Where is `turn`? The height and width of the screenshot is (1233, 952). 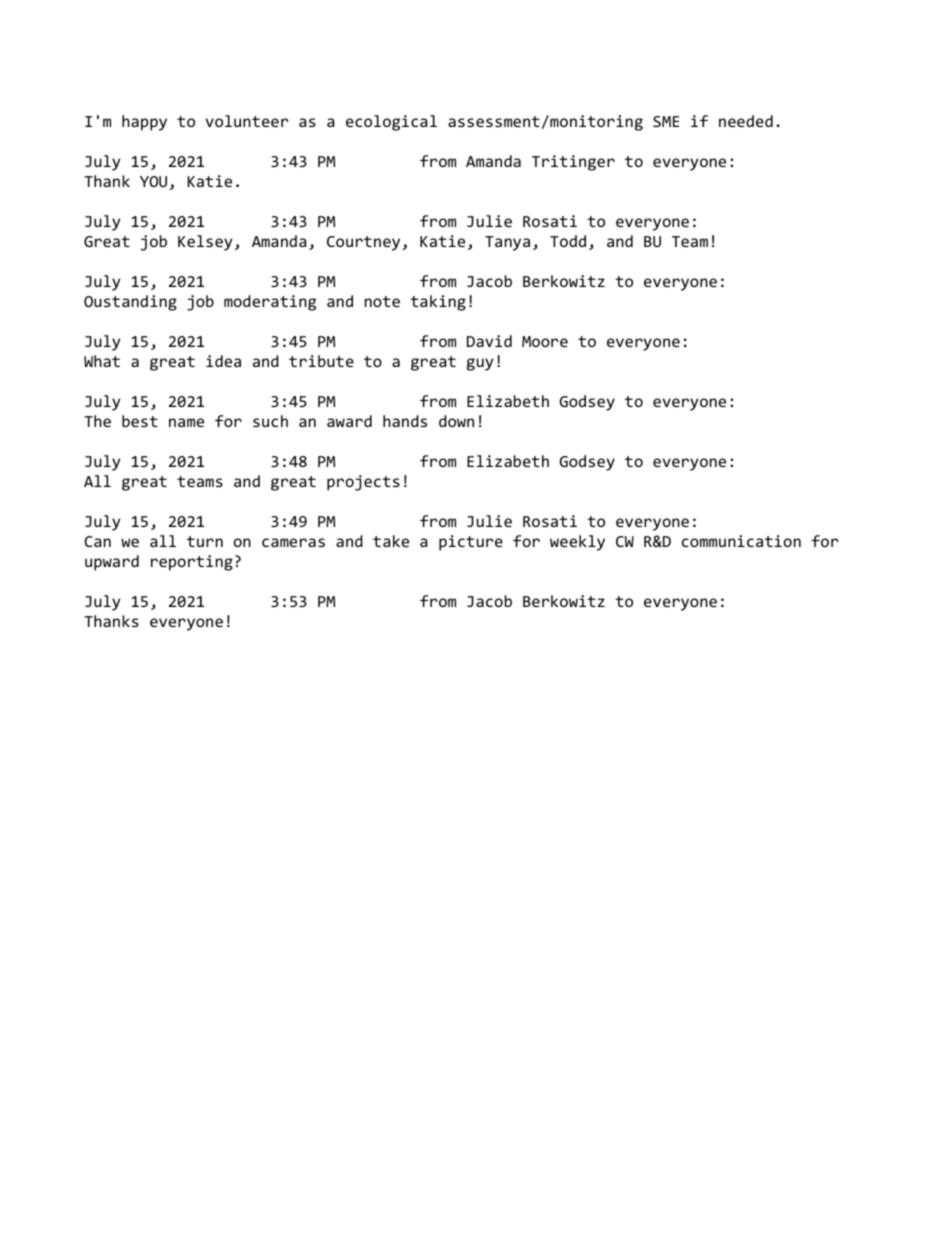
turn is located at coordinates (205, 541).
